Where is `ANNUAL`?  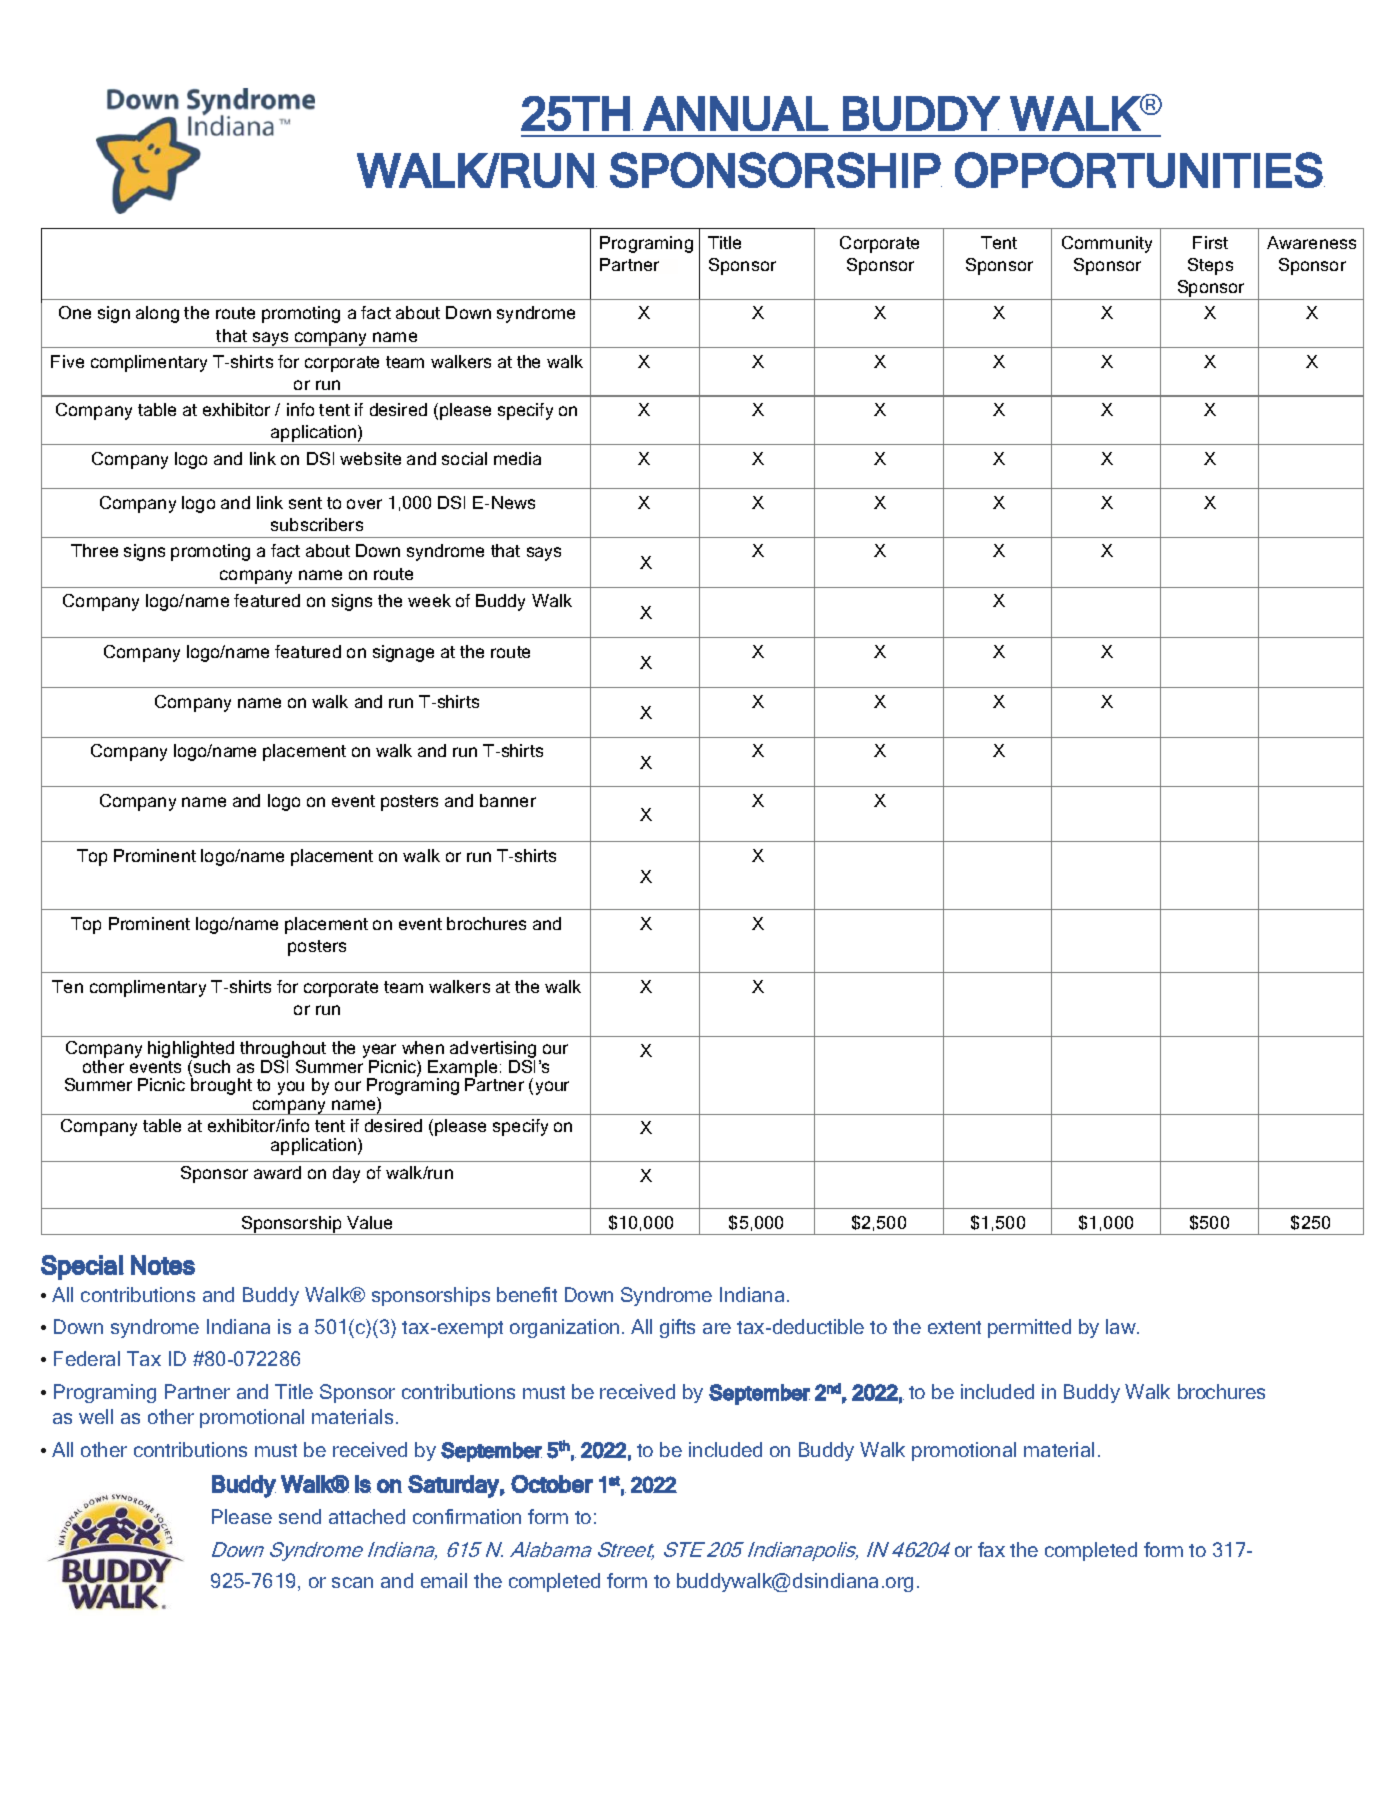 ANNUAL is located at coordinates (736, 113).
